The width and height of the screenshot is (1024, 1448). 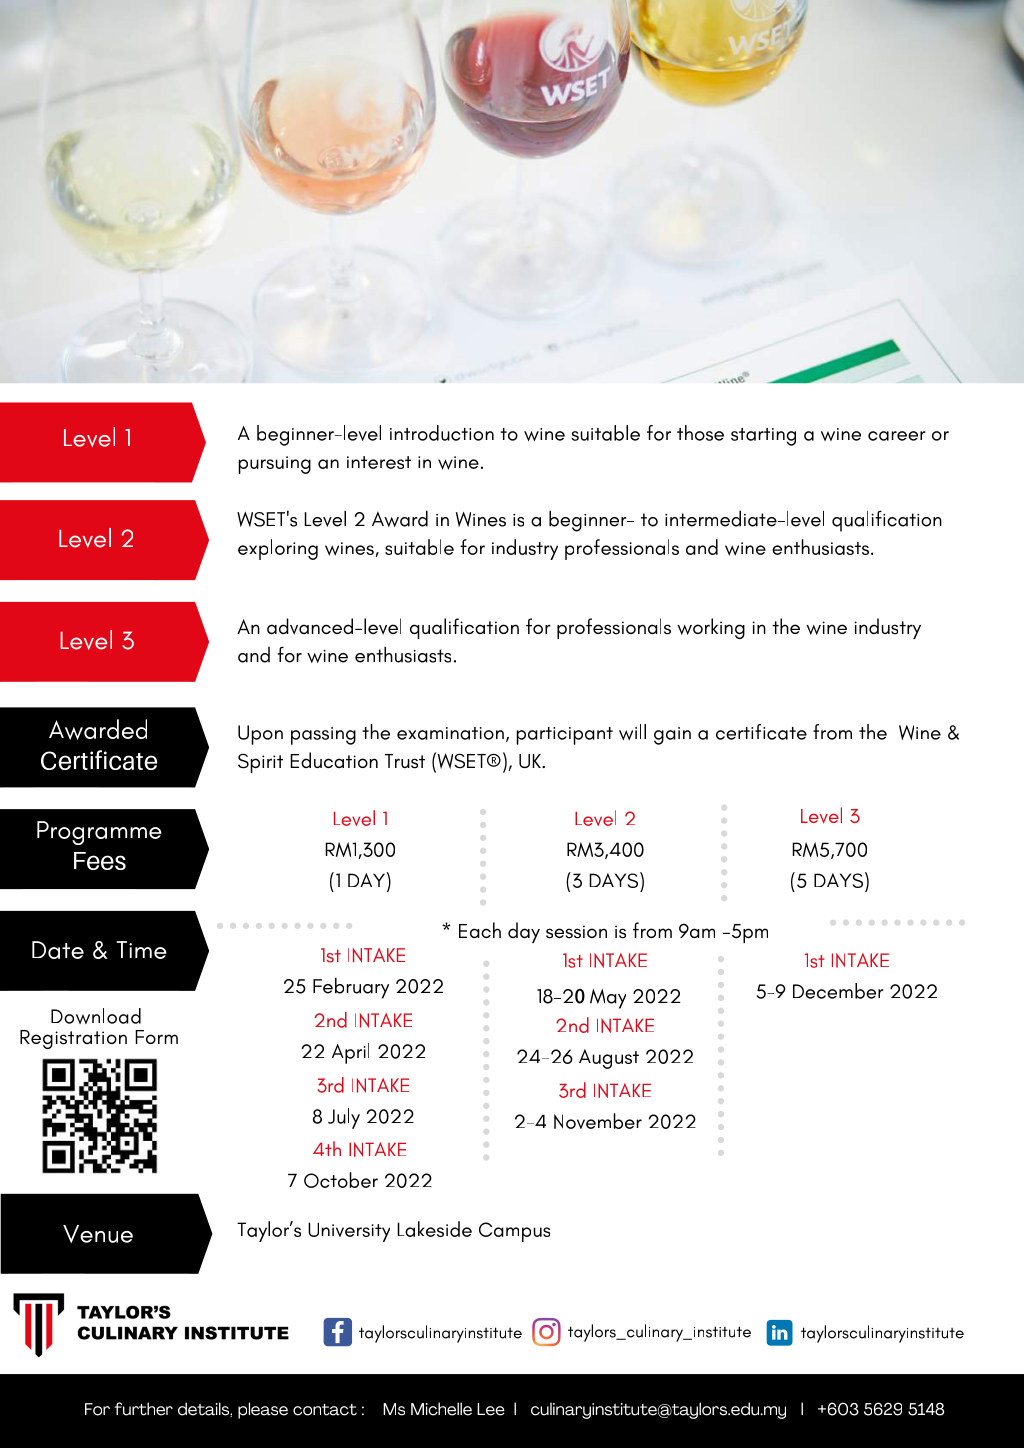 I want to click on starting, so click(x=763, y=437).
